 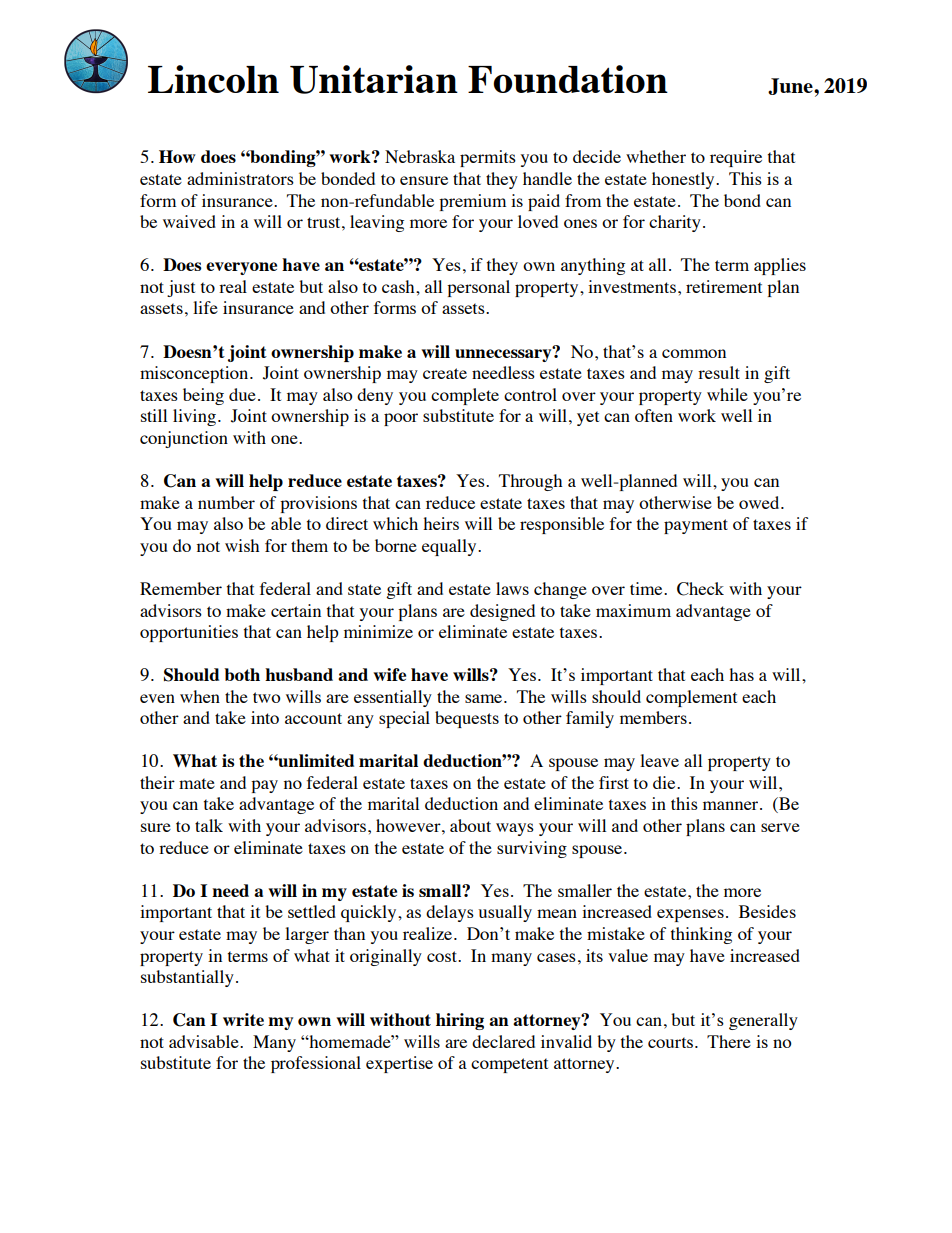 What do you see at coordinates (213, 79) in the screenshot?
I see `Lincoln` at bounding box center [213, 79].
